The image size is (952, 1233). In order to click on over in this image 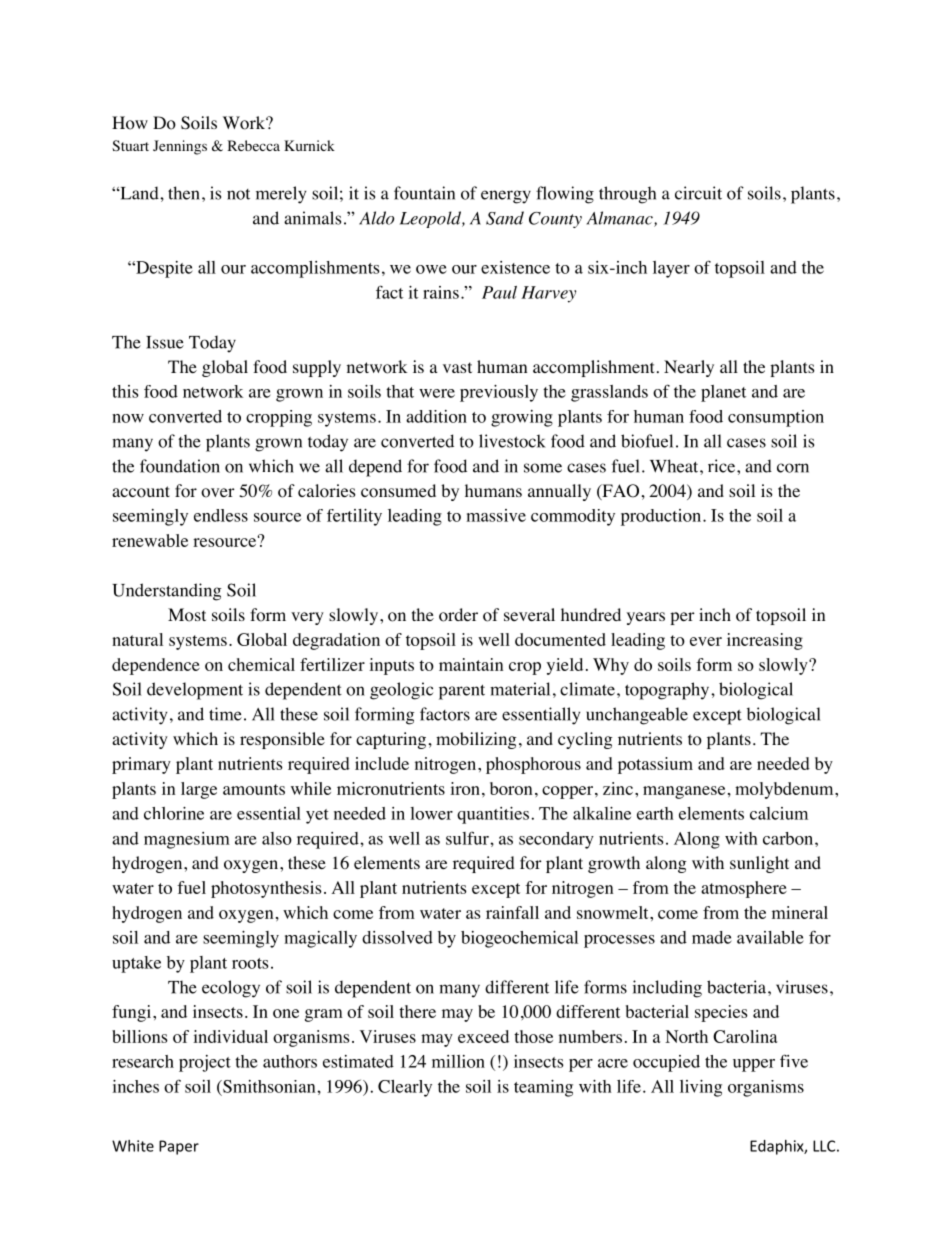, I will do `click(218, 493)`.
